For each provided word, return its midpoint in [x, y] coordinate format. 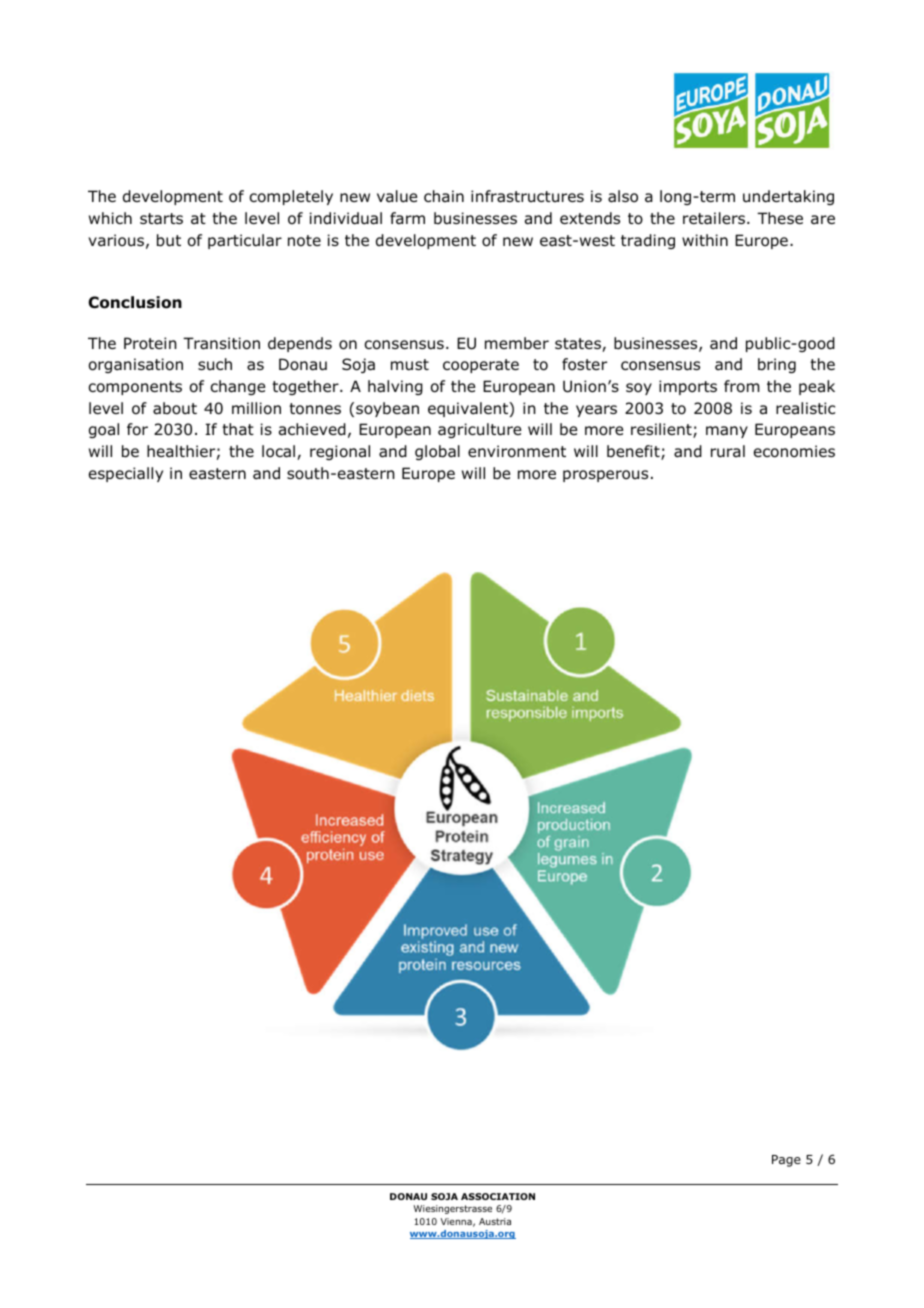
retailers [715, 218]
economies [794, 451]
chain [444, 196]
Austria [495, 1221]
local [280, 452]
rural [728, 451]
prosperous [605, 476]
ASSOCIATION [498, 1196]
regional [340, 452]
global [437, 452]
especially [126, 474]
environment [517, 451]
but [169, 240]
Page [786, 1161]
